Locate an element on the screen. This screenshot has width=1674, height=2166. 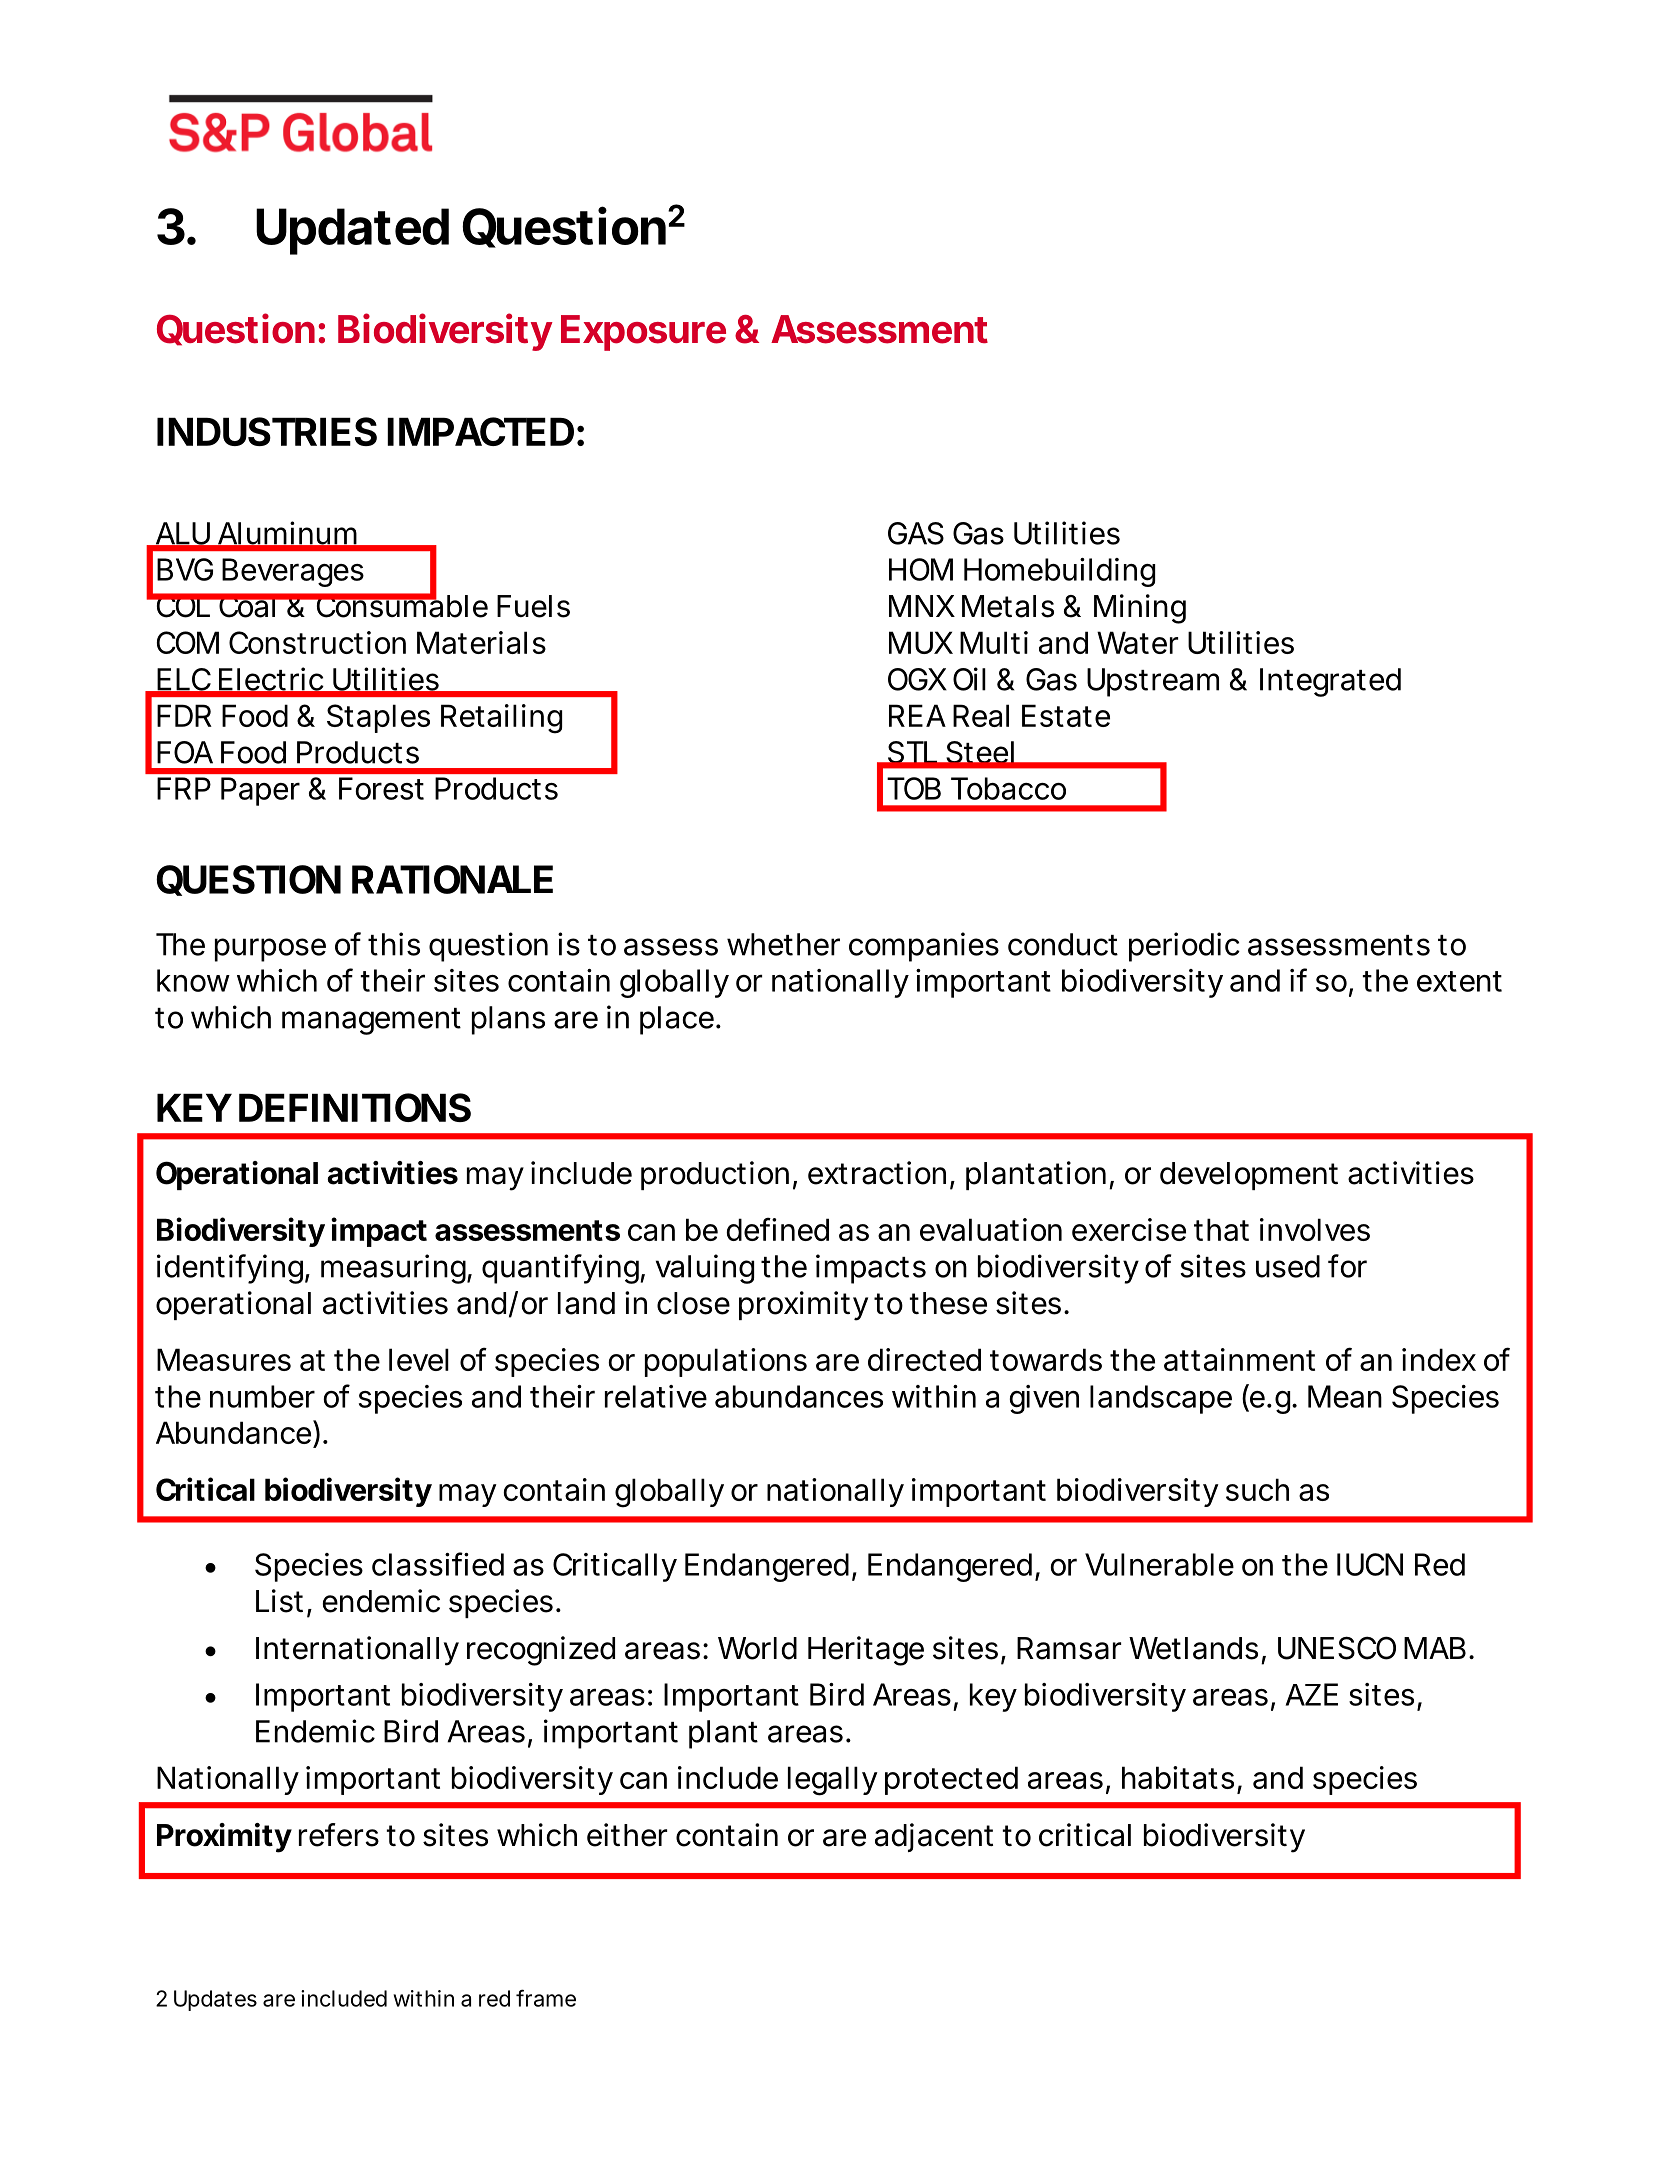
whether is located at coordinates (783, 944).
